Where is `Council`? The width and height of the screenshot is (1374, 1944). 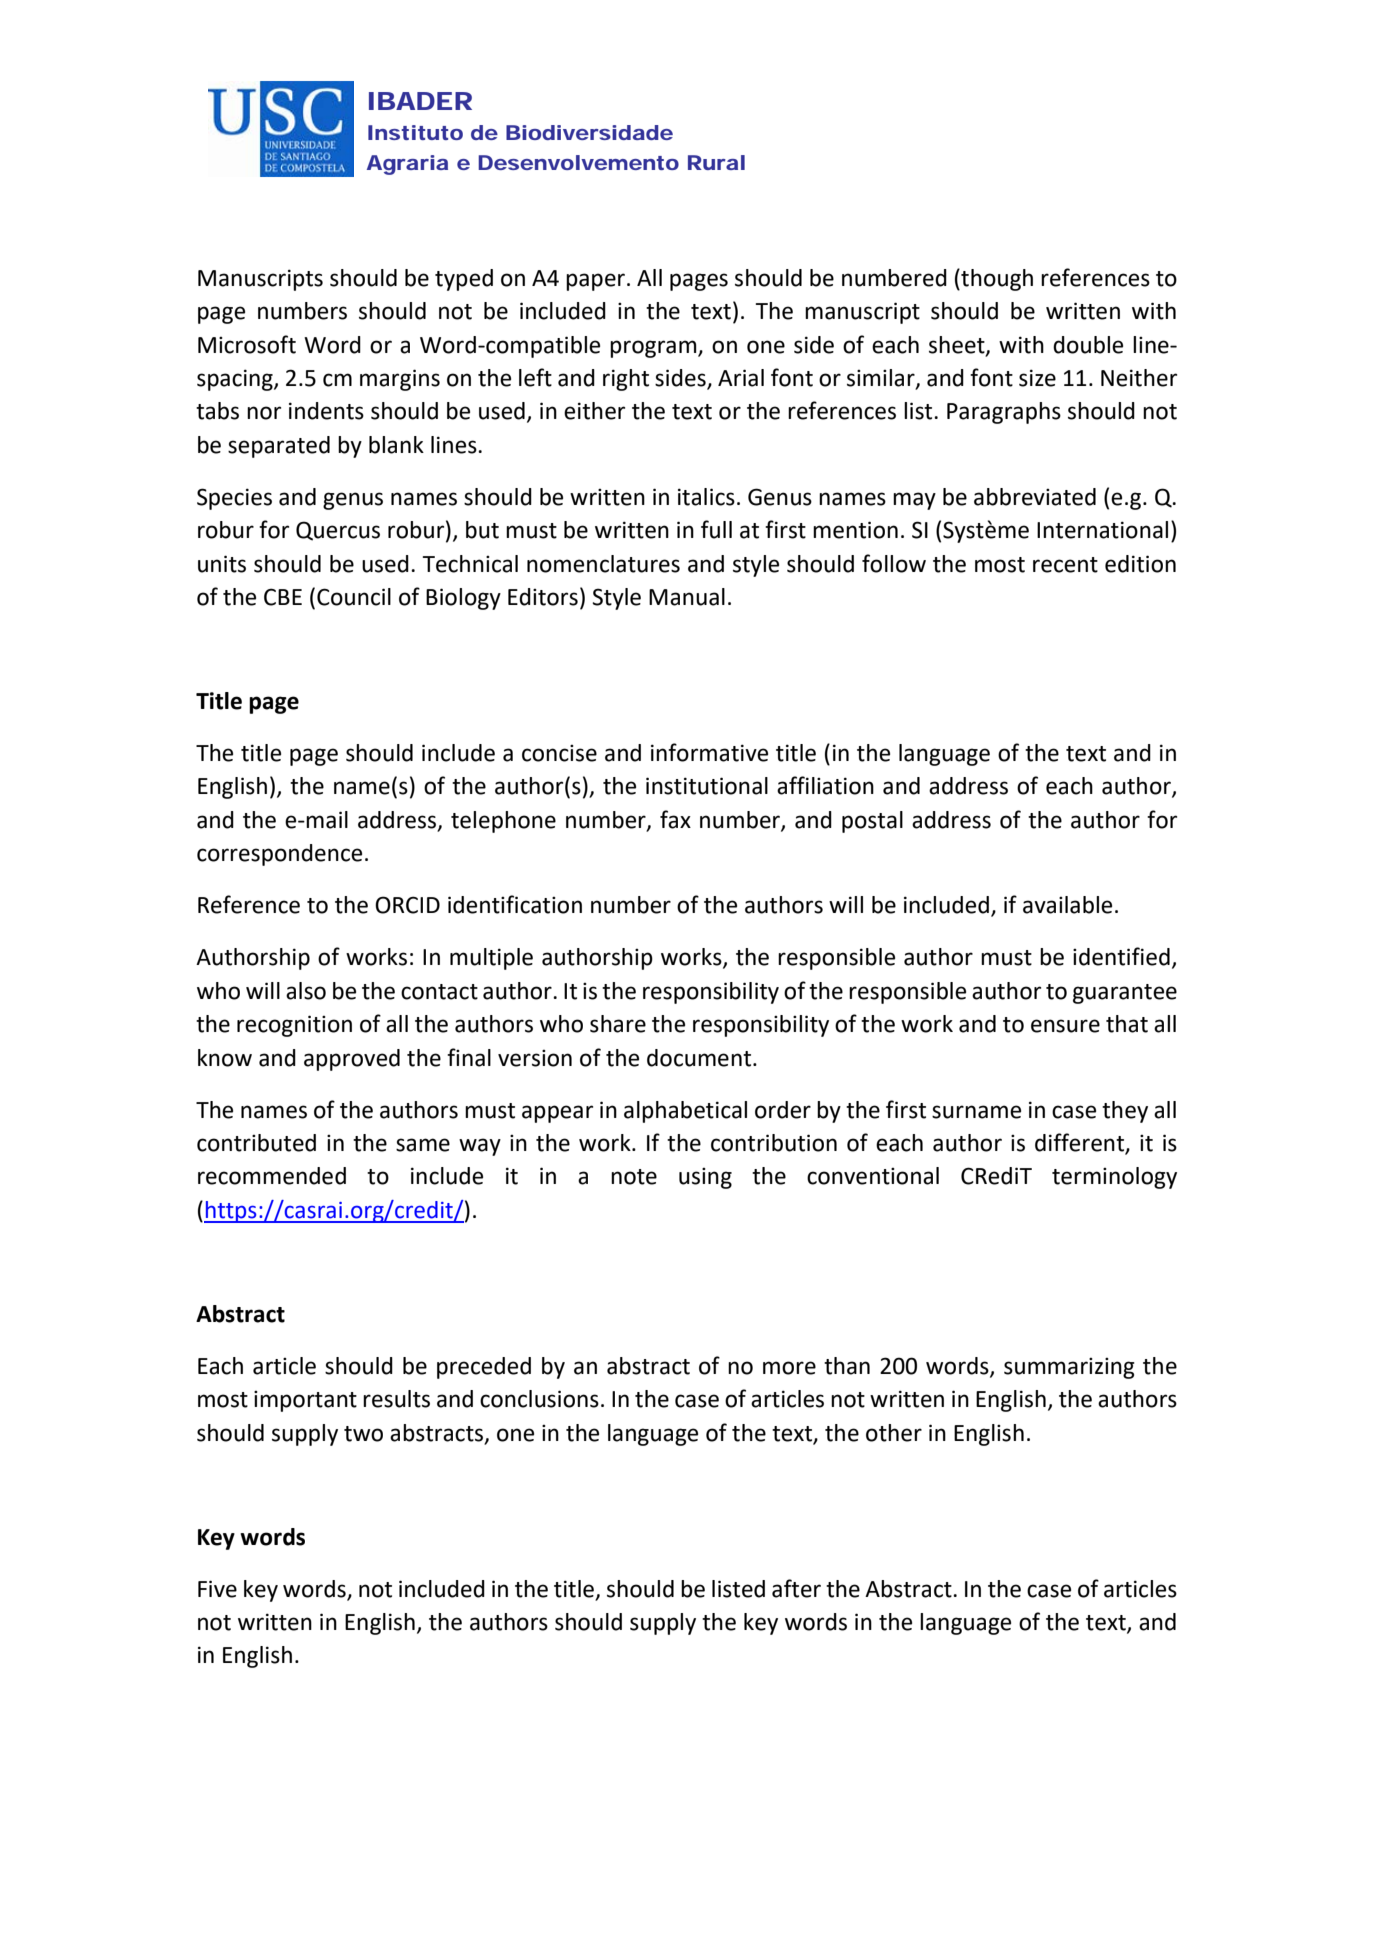 Council is located at coordinates (354, 597).
